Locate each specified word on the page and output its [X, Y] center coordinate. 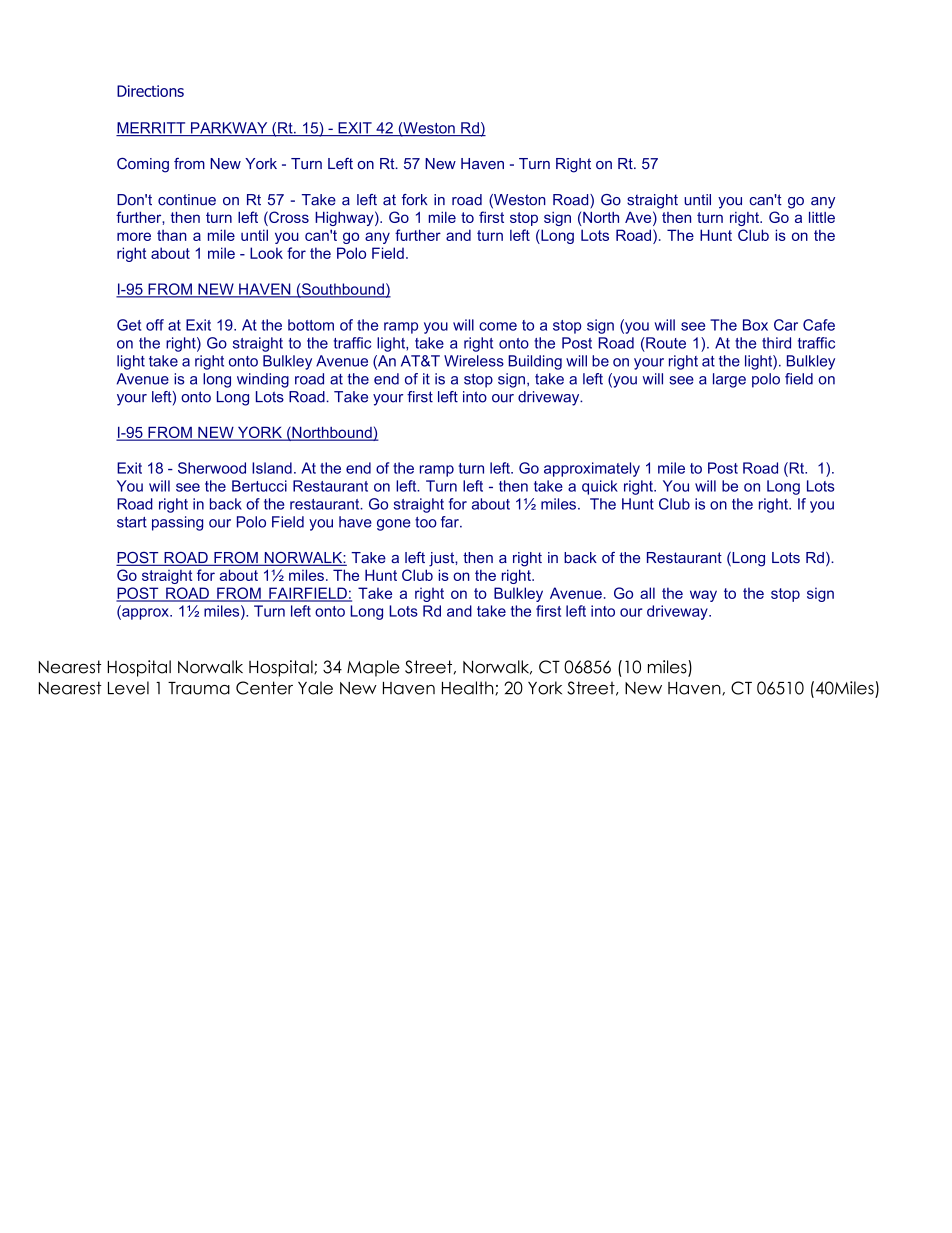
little [822, 217]
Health [469, 688]
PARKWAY [229, 129]
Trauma [199, 688]
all [647, 593]
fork [414, 200]
